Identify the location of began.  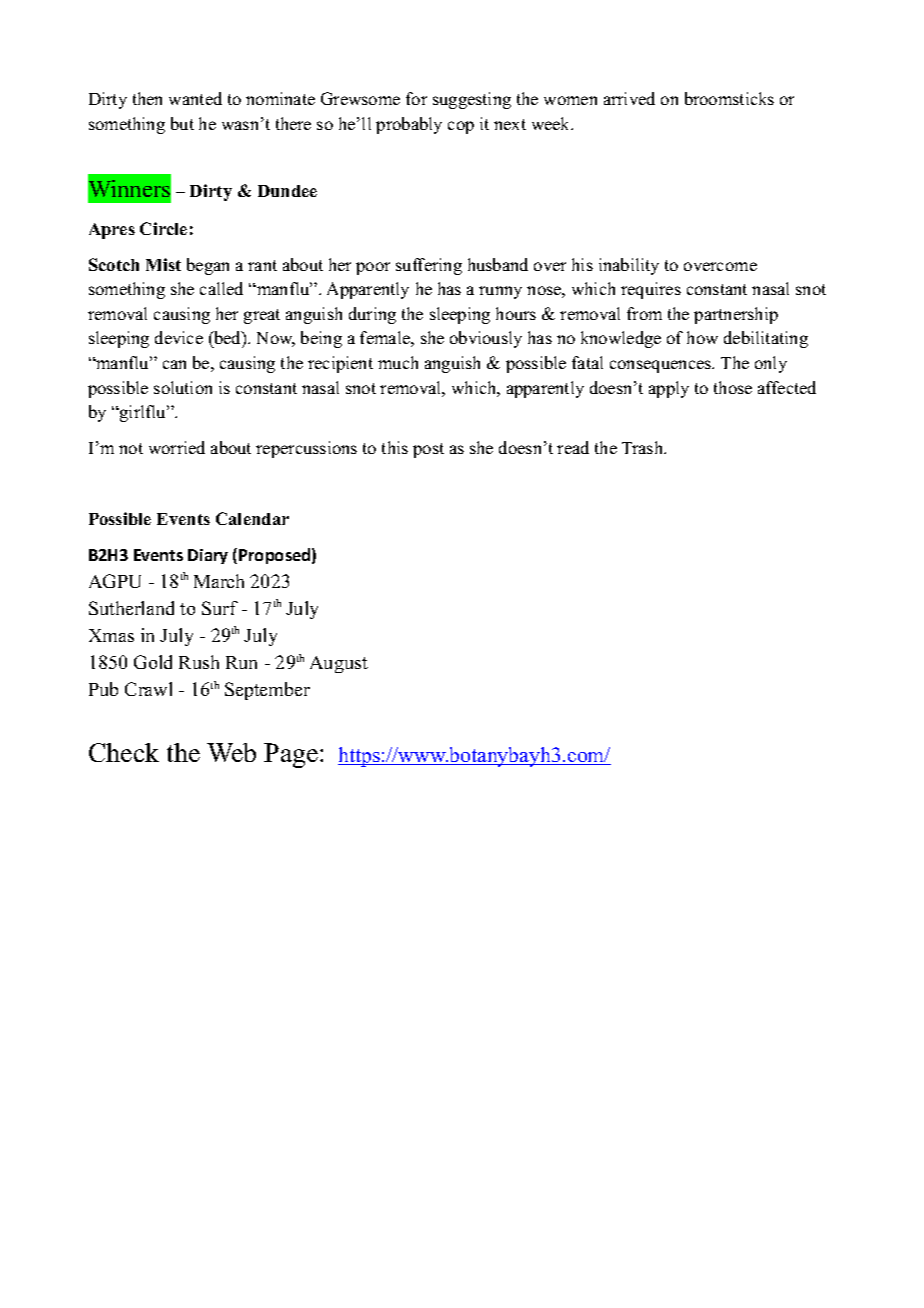
(208, 266).
